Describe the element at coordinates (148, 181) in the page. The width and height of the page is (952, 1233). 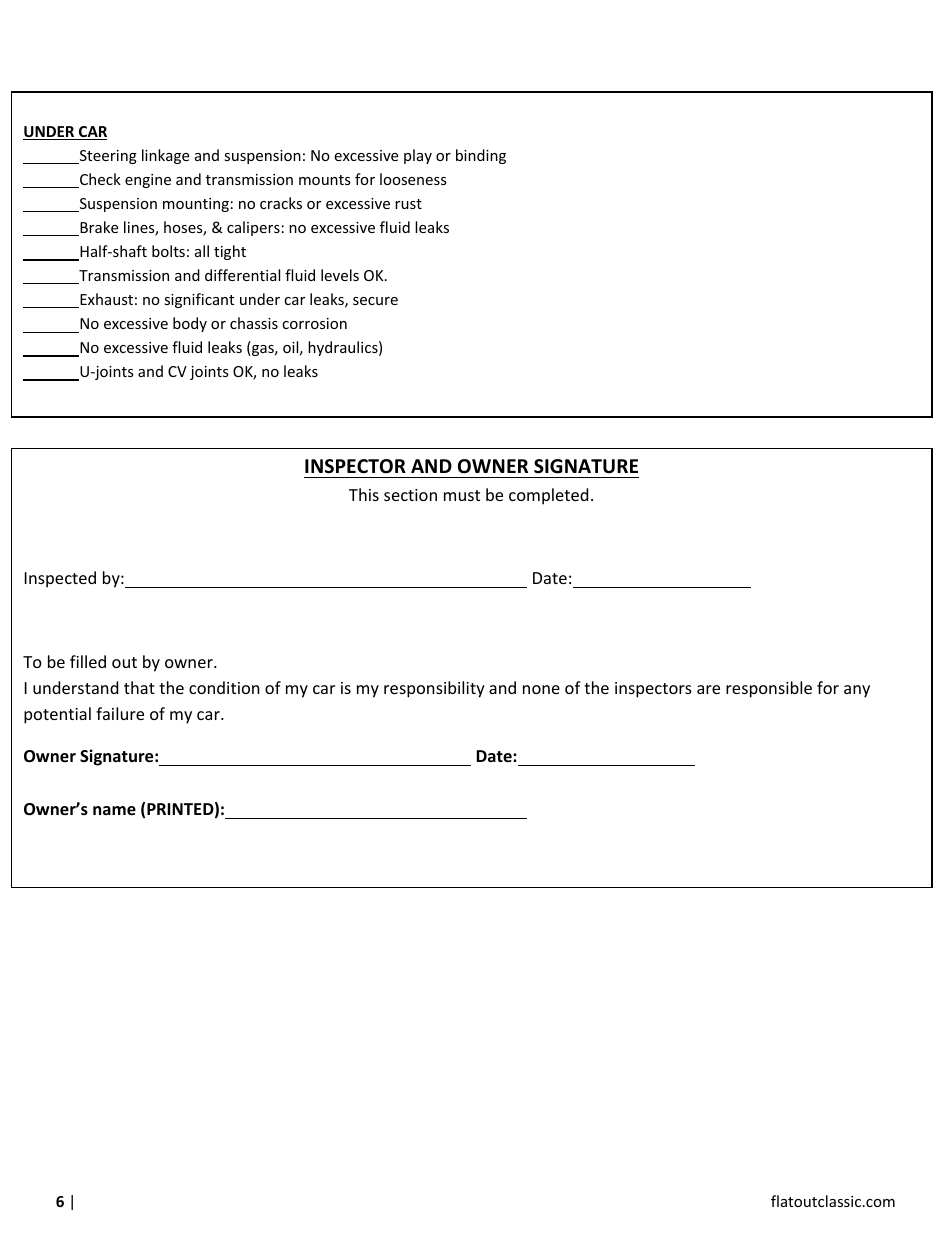
I see `engine` at that location.
